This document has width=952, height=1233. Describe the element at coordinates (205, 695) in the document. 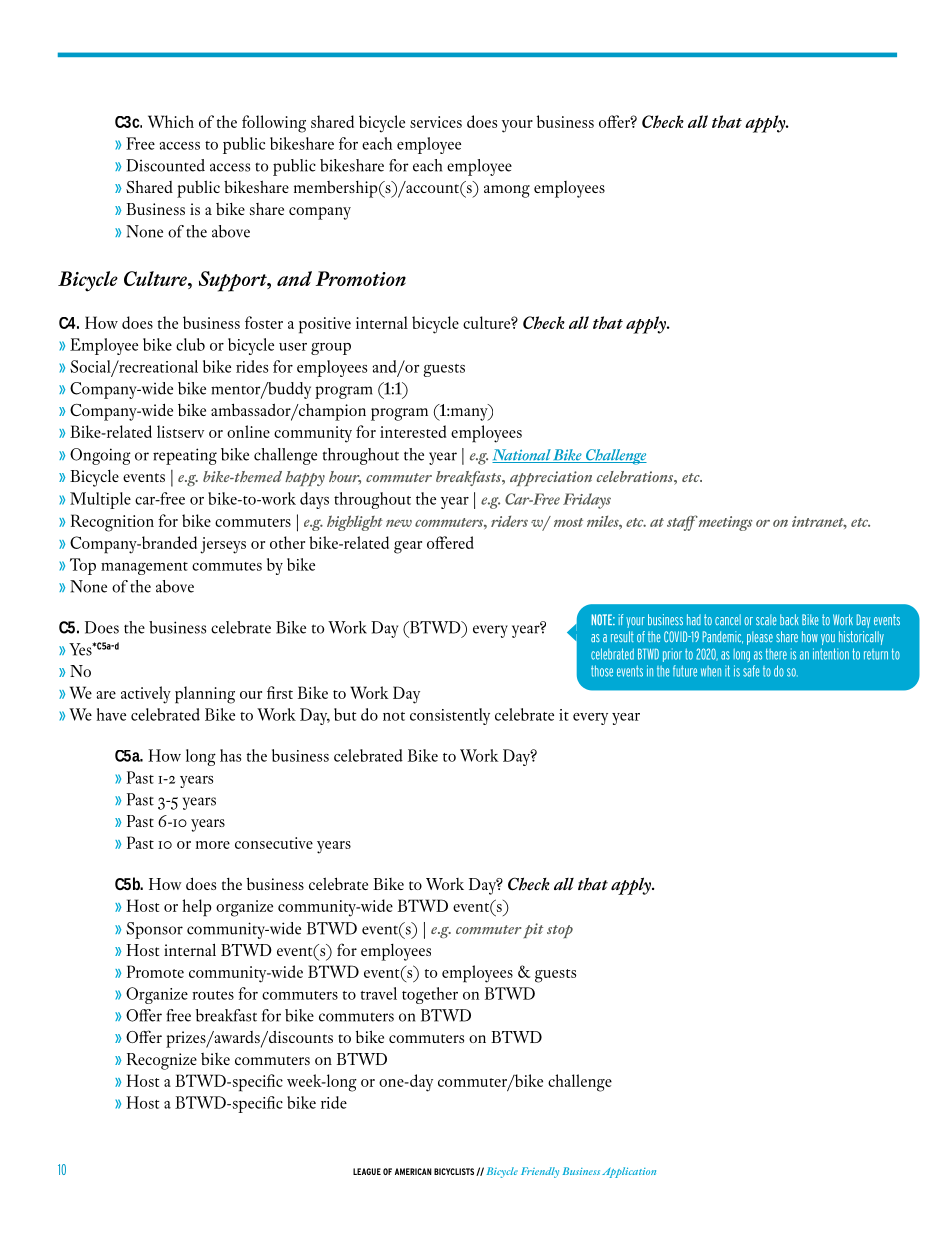

I see `planning` at that location.
